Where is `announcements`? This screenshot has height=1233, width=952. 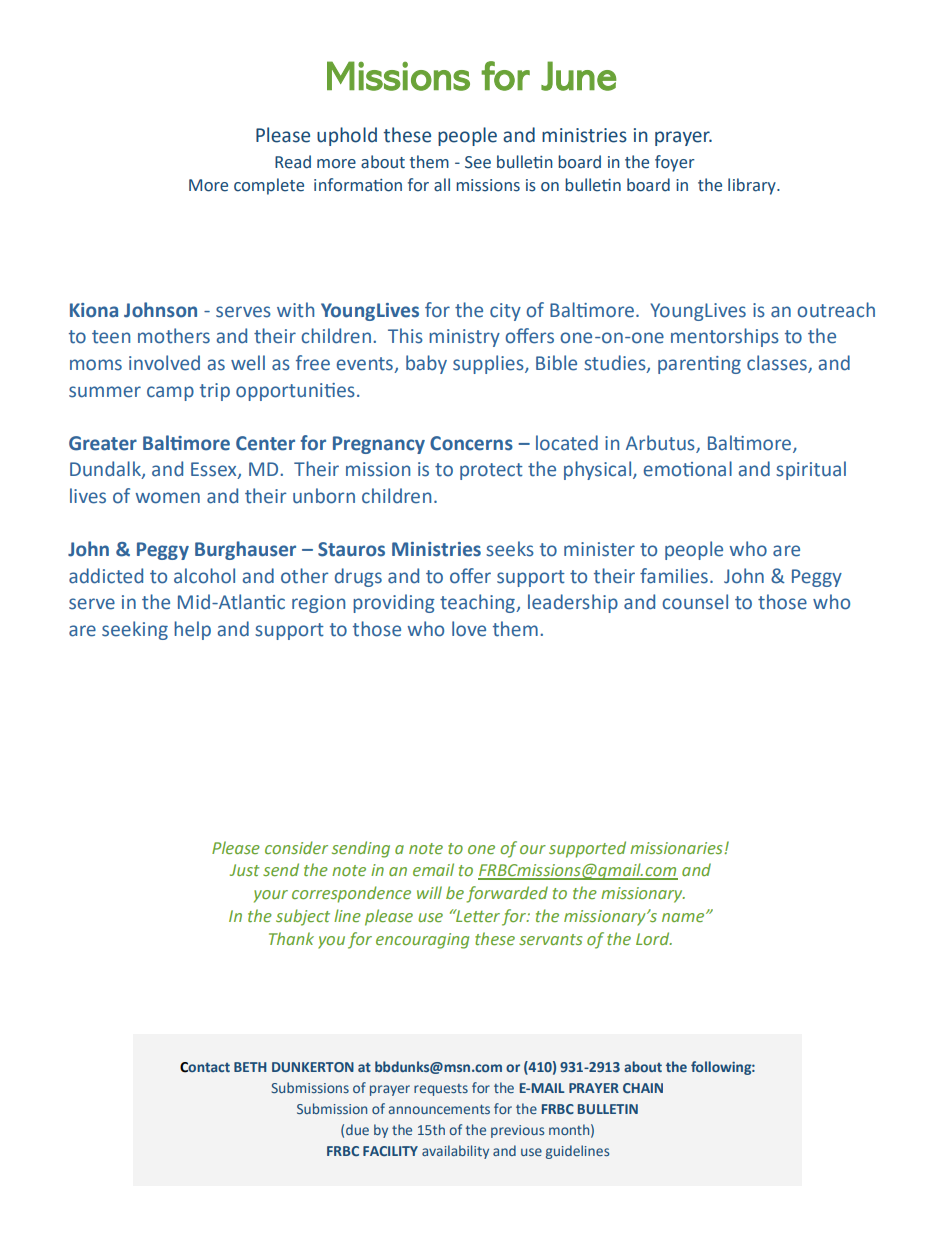
announcements is located at coordinates (439, 1109).
